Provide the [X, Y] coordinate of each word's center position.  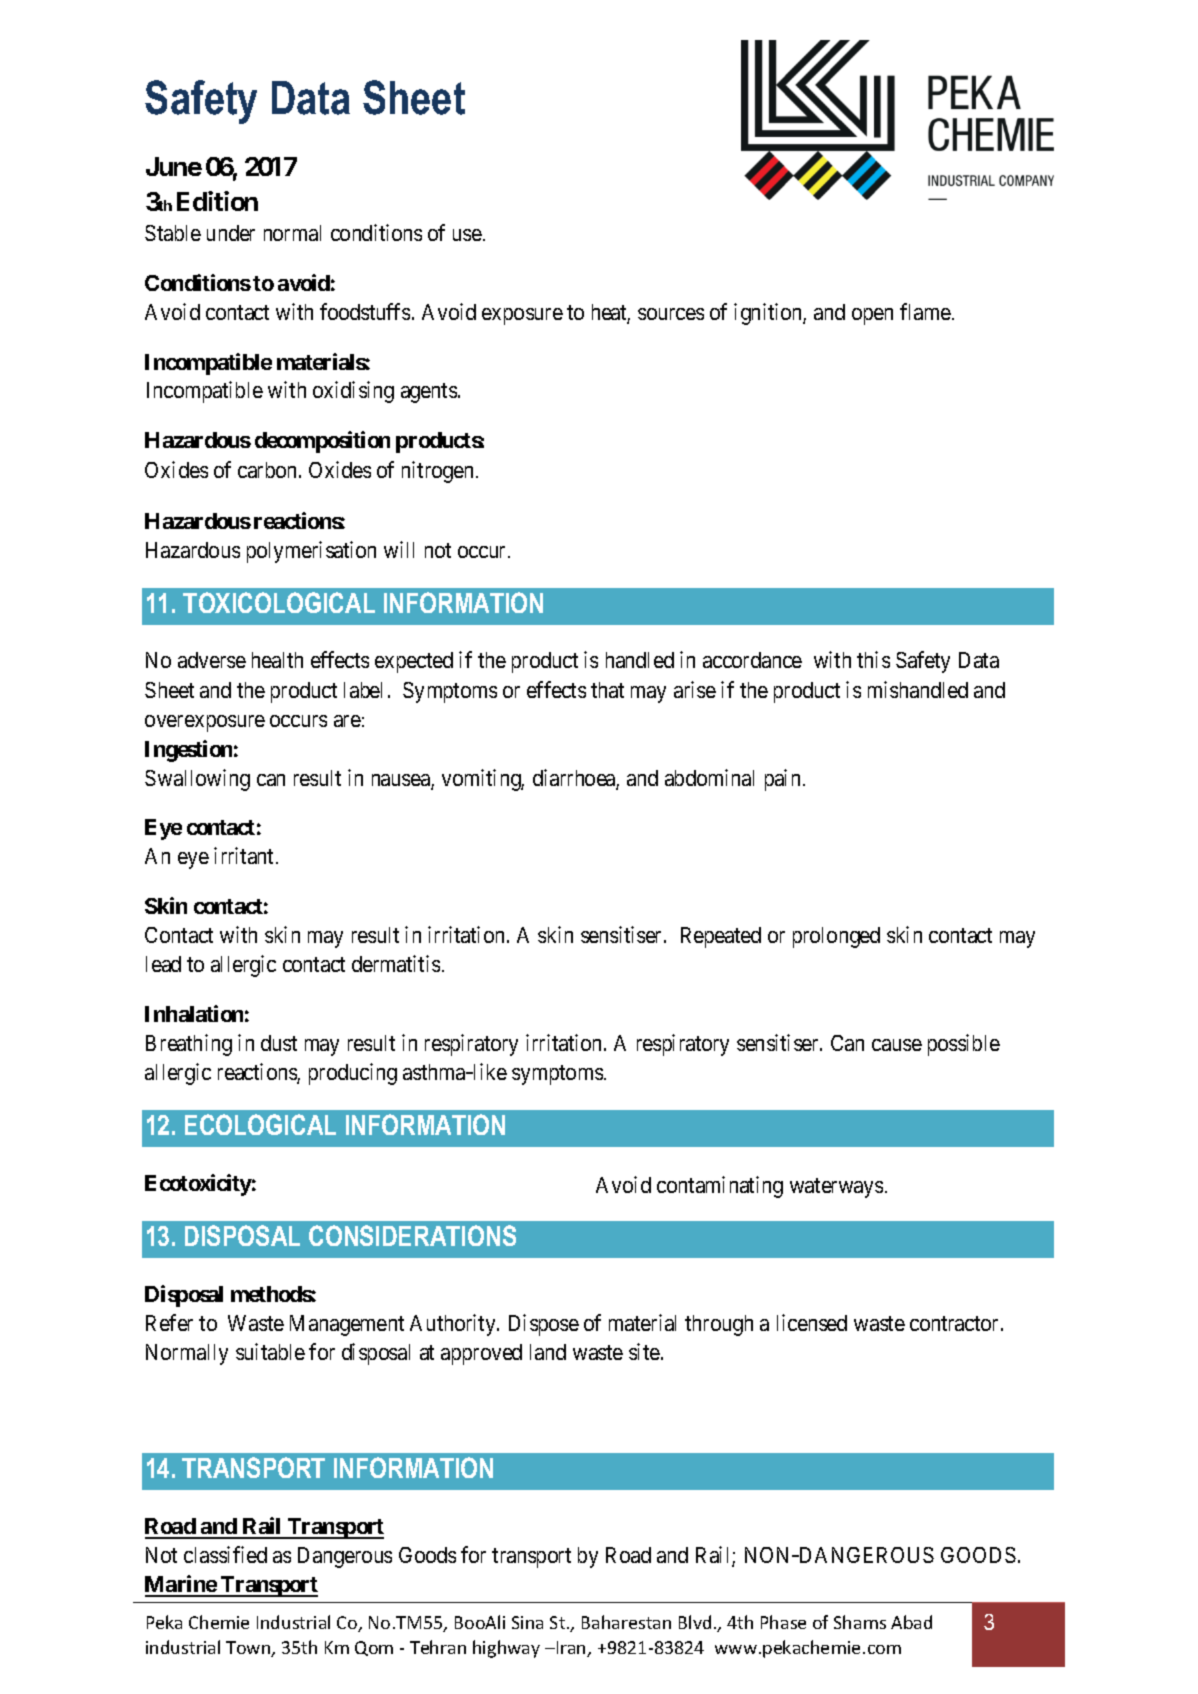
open [872, 316]
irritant [245, 855]
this [873, 659]
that [607, 690]
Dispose [544, 1325]
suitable [270, 1351]
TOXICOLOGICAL [279, 602]
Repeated [721, 937]
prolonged [836, 937]
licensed [812, 1322]
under [231, 233]
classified [225, 1554]
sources [671, 314]
